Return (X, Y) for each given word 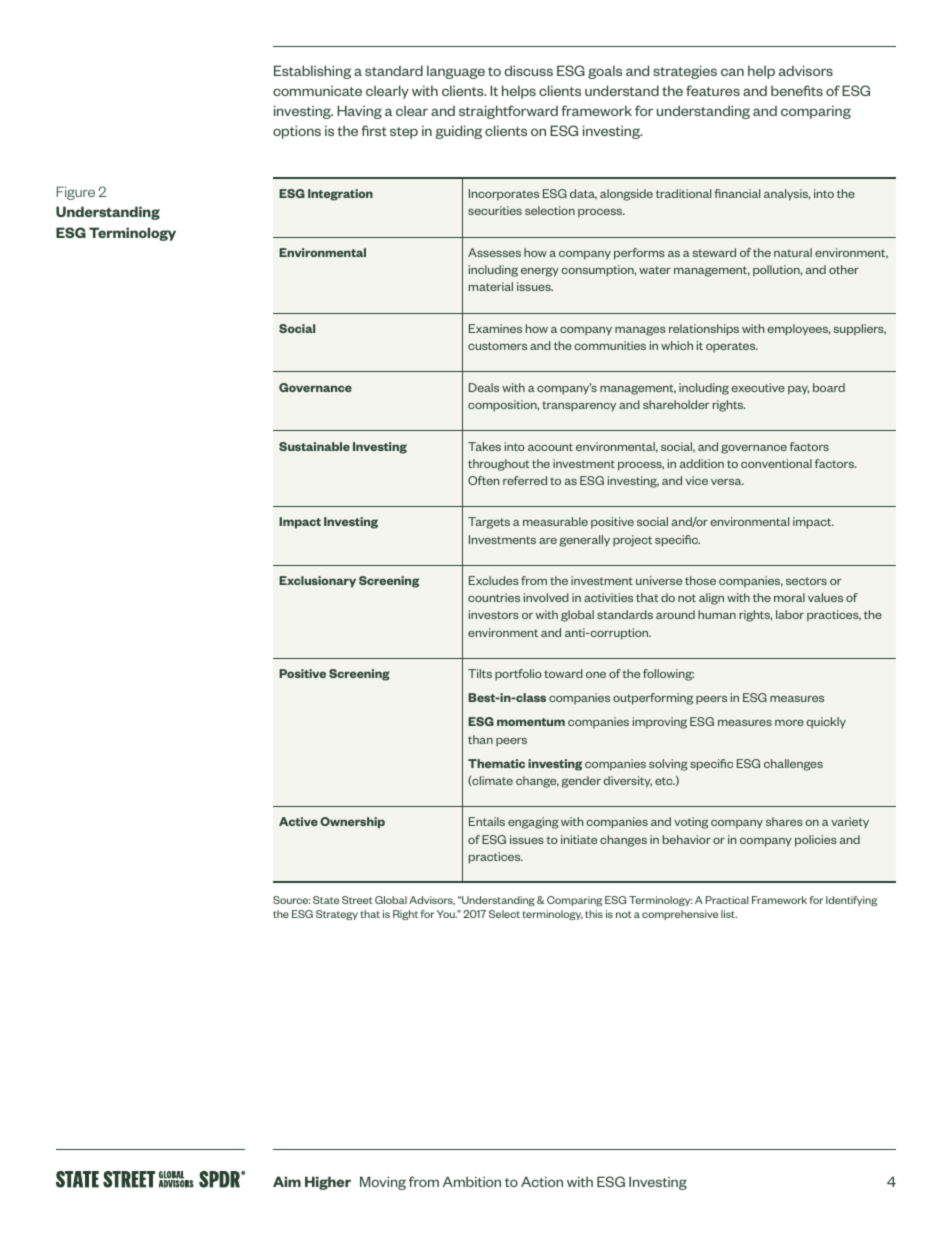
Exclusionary (317, 582)
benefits (797, 90)
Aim (287, 1181)
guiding (459, 132)
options (297, 132)
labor (790, 614)
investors (494, 614)
